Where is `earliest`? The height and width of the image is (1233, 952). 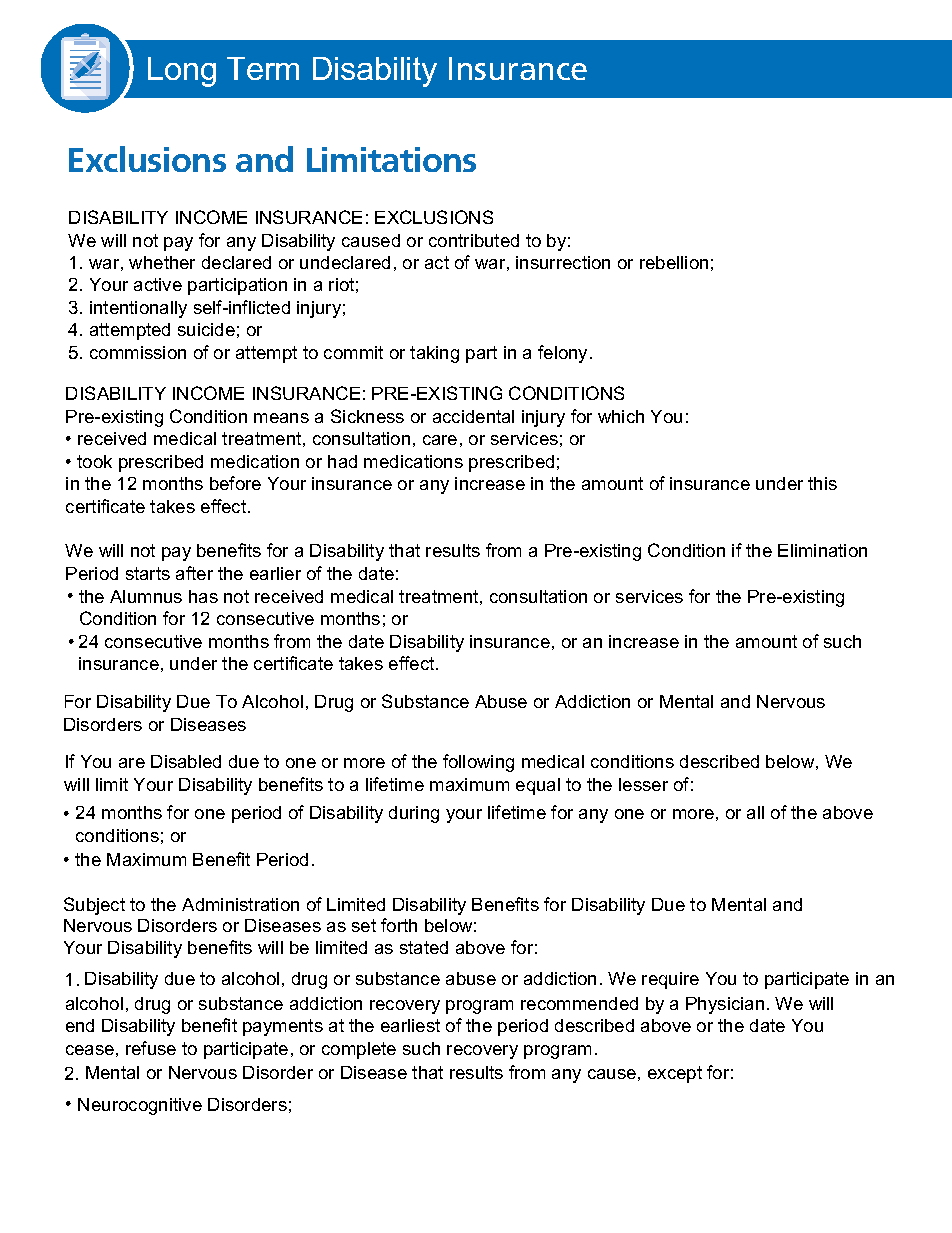
earliest is located at coordinates (410, 1025).
